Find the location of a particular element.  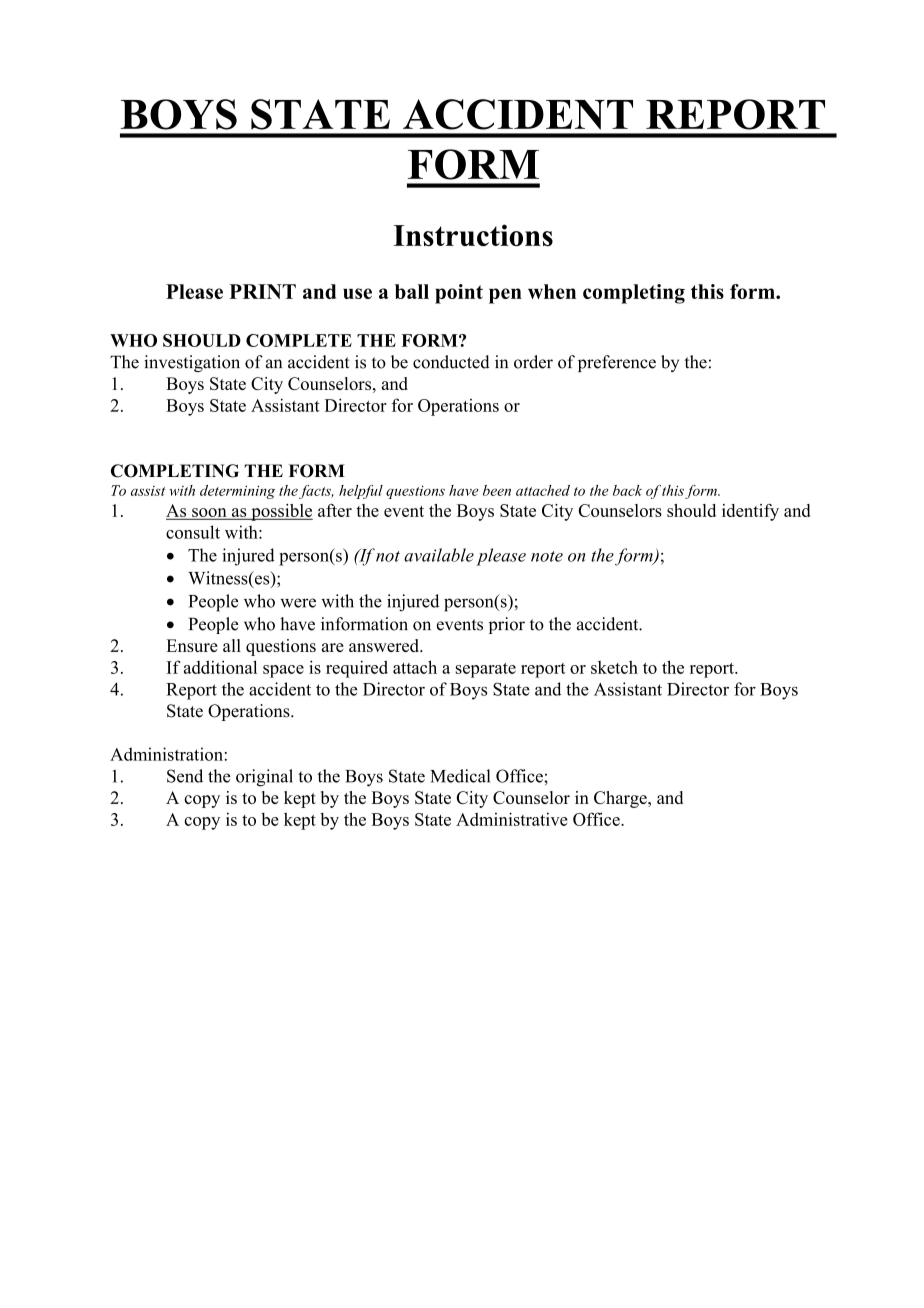

additional is located at coordinates (220, 667).
